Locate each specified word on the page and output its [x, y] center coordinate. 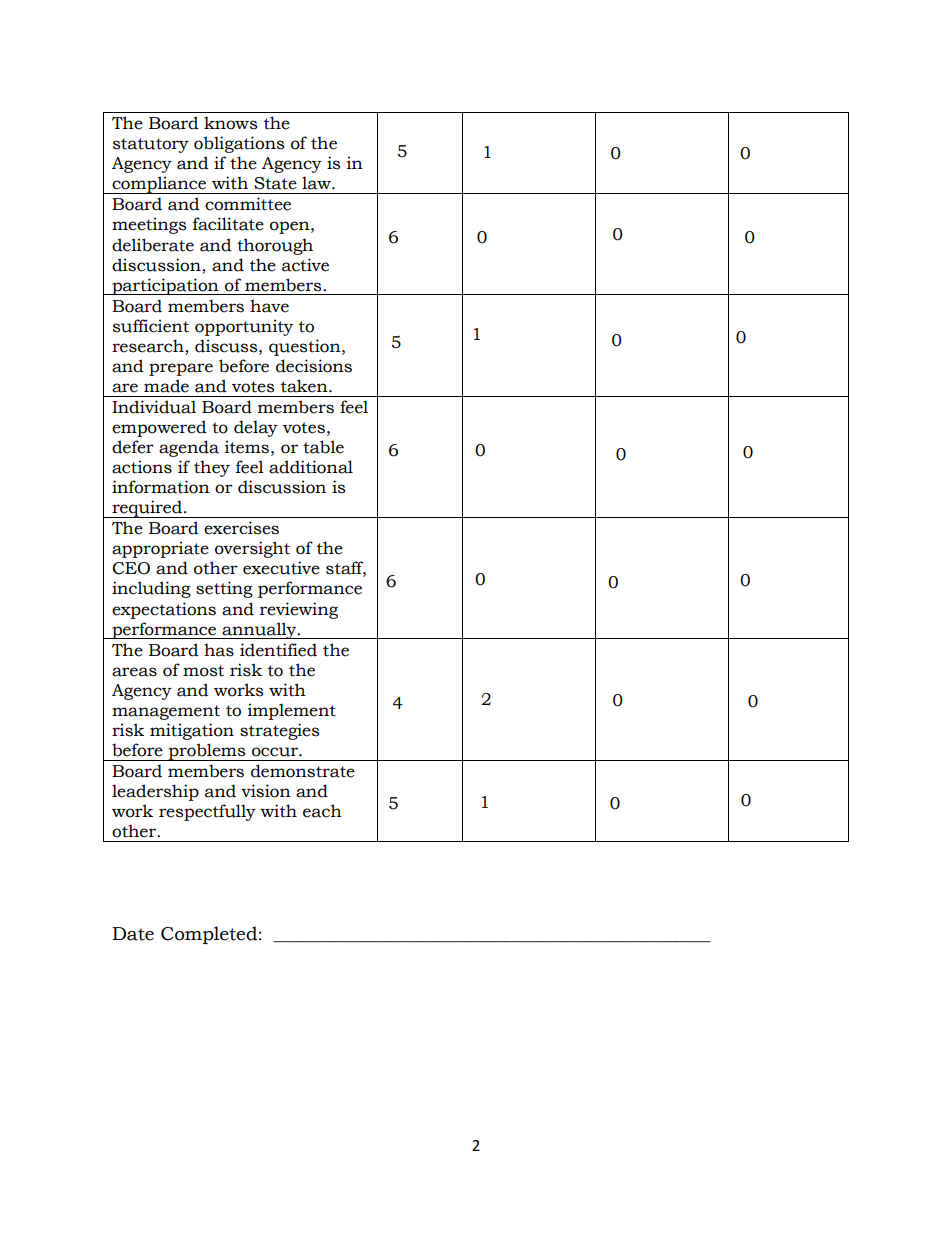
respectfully [207, 812]
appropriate [160, 549]
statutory [151, 145]
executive [281, 568]
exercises [241, 528]
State [275, 183]
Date [133, 934]
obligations [239, 144]
